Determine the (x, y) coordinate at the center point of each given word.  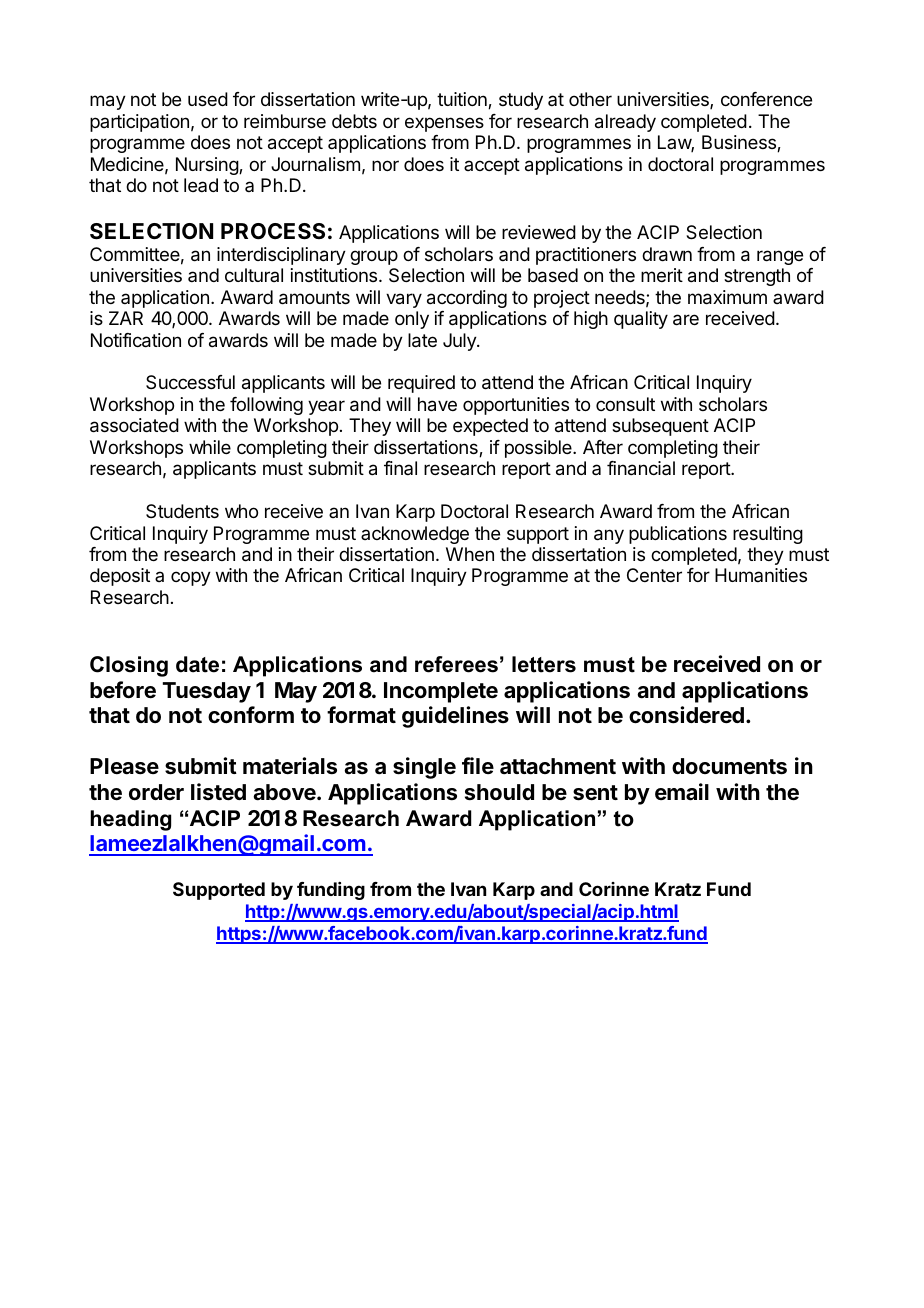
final (400, 468)
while (210, 447)
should (499, 792)
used (208, 99)
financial (641, 468)
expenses (444, 124)
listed (218, 792)
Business (740, 143)
